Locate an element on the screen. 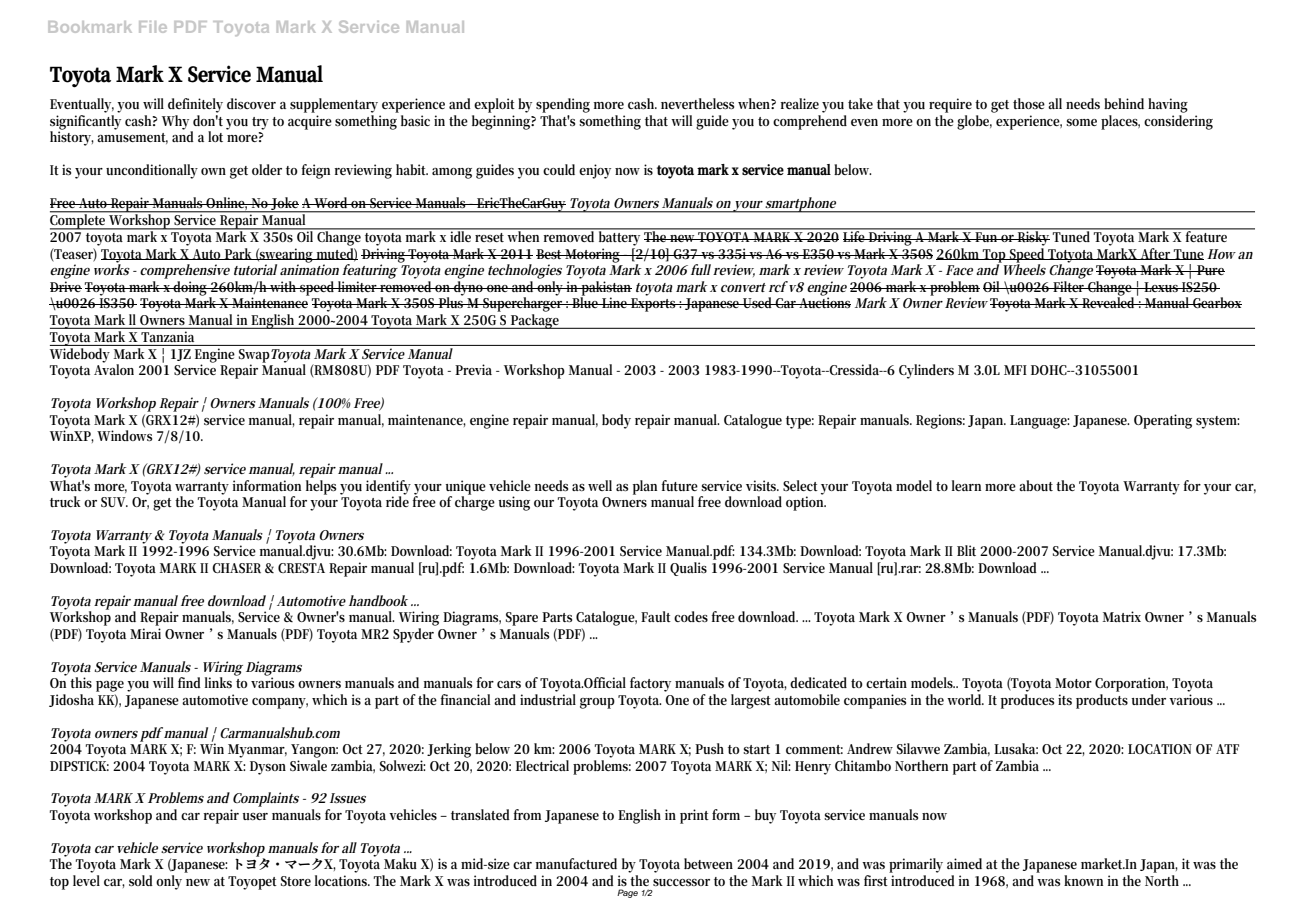  Exports is located at coordinates (653, 305).
